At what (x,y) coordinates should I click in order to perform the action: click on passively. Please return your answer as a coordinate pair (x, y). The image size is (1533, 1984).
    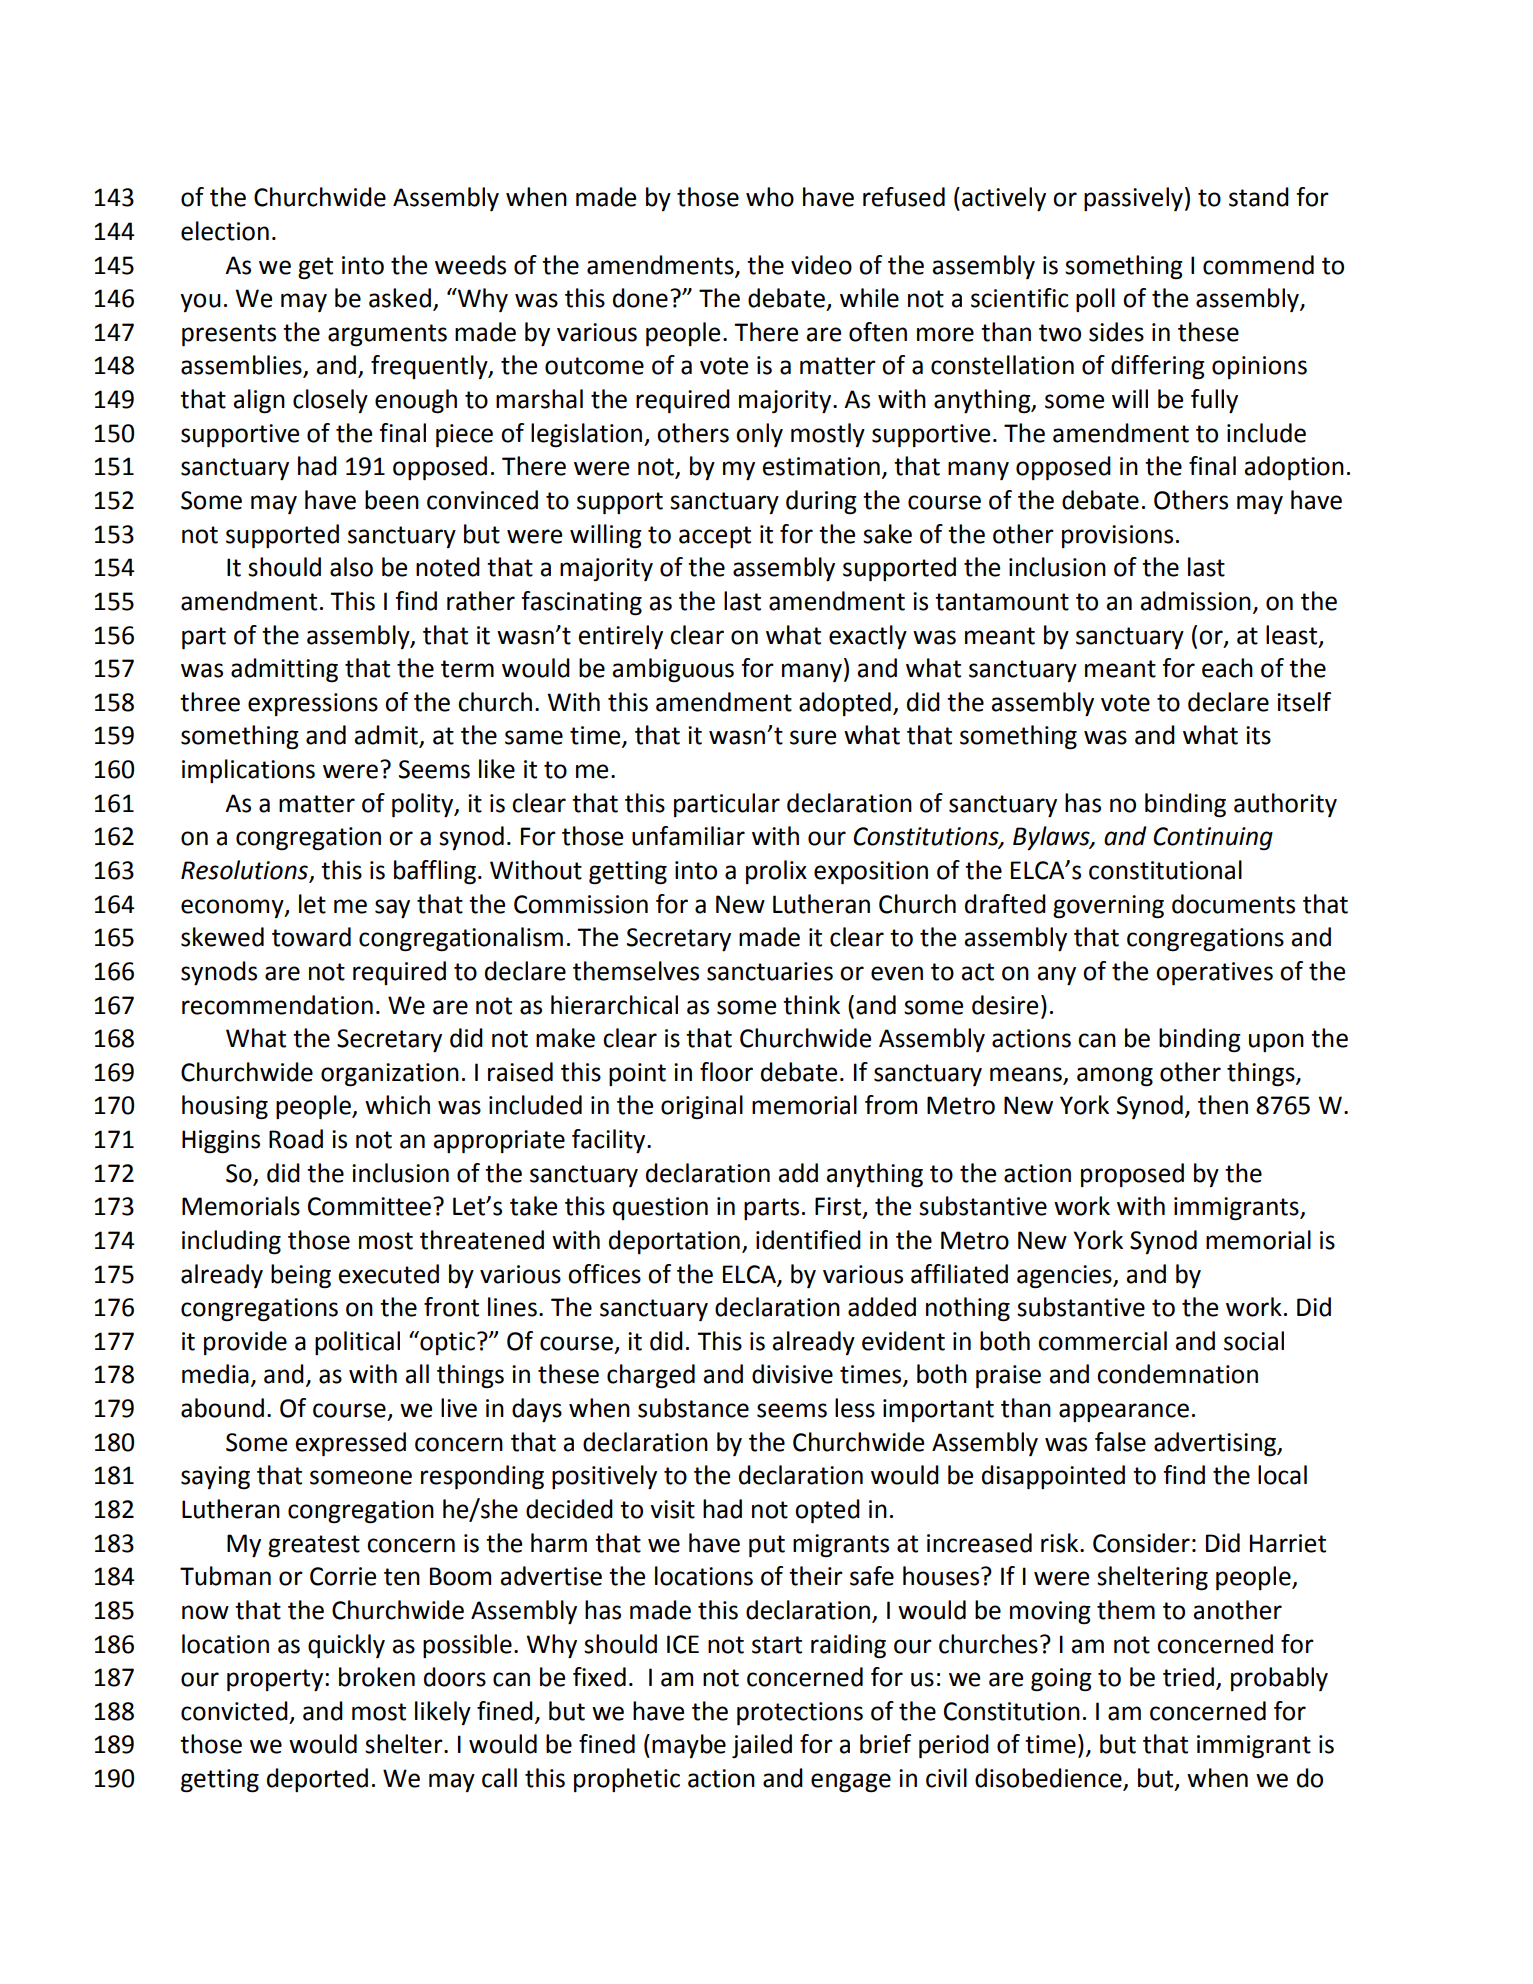
    Looking at the image, I should click on (1133, 199).
